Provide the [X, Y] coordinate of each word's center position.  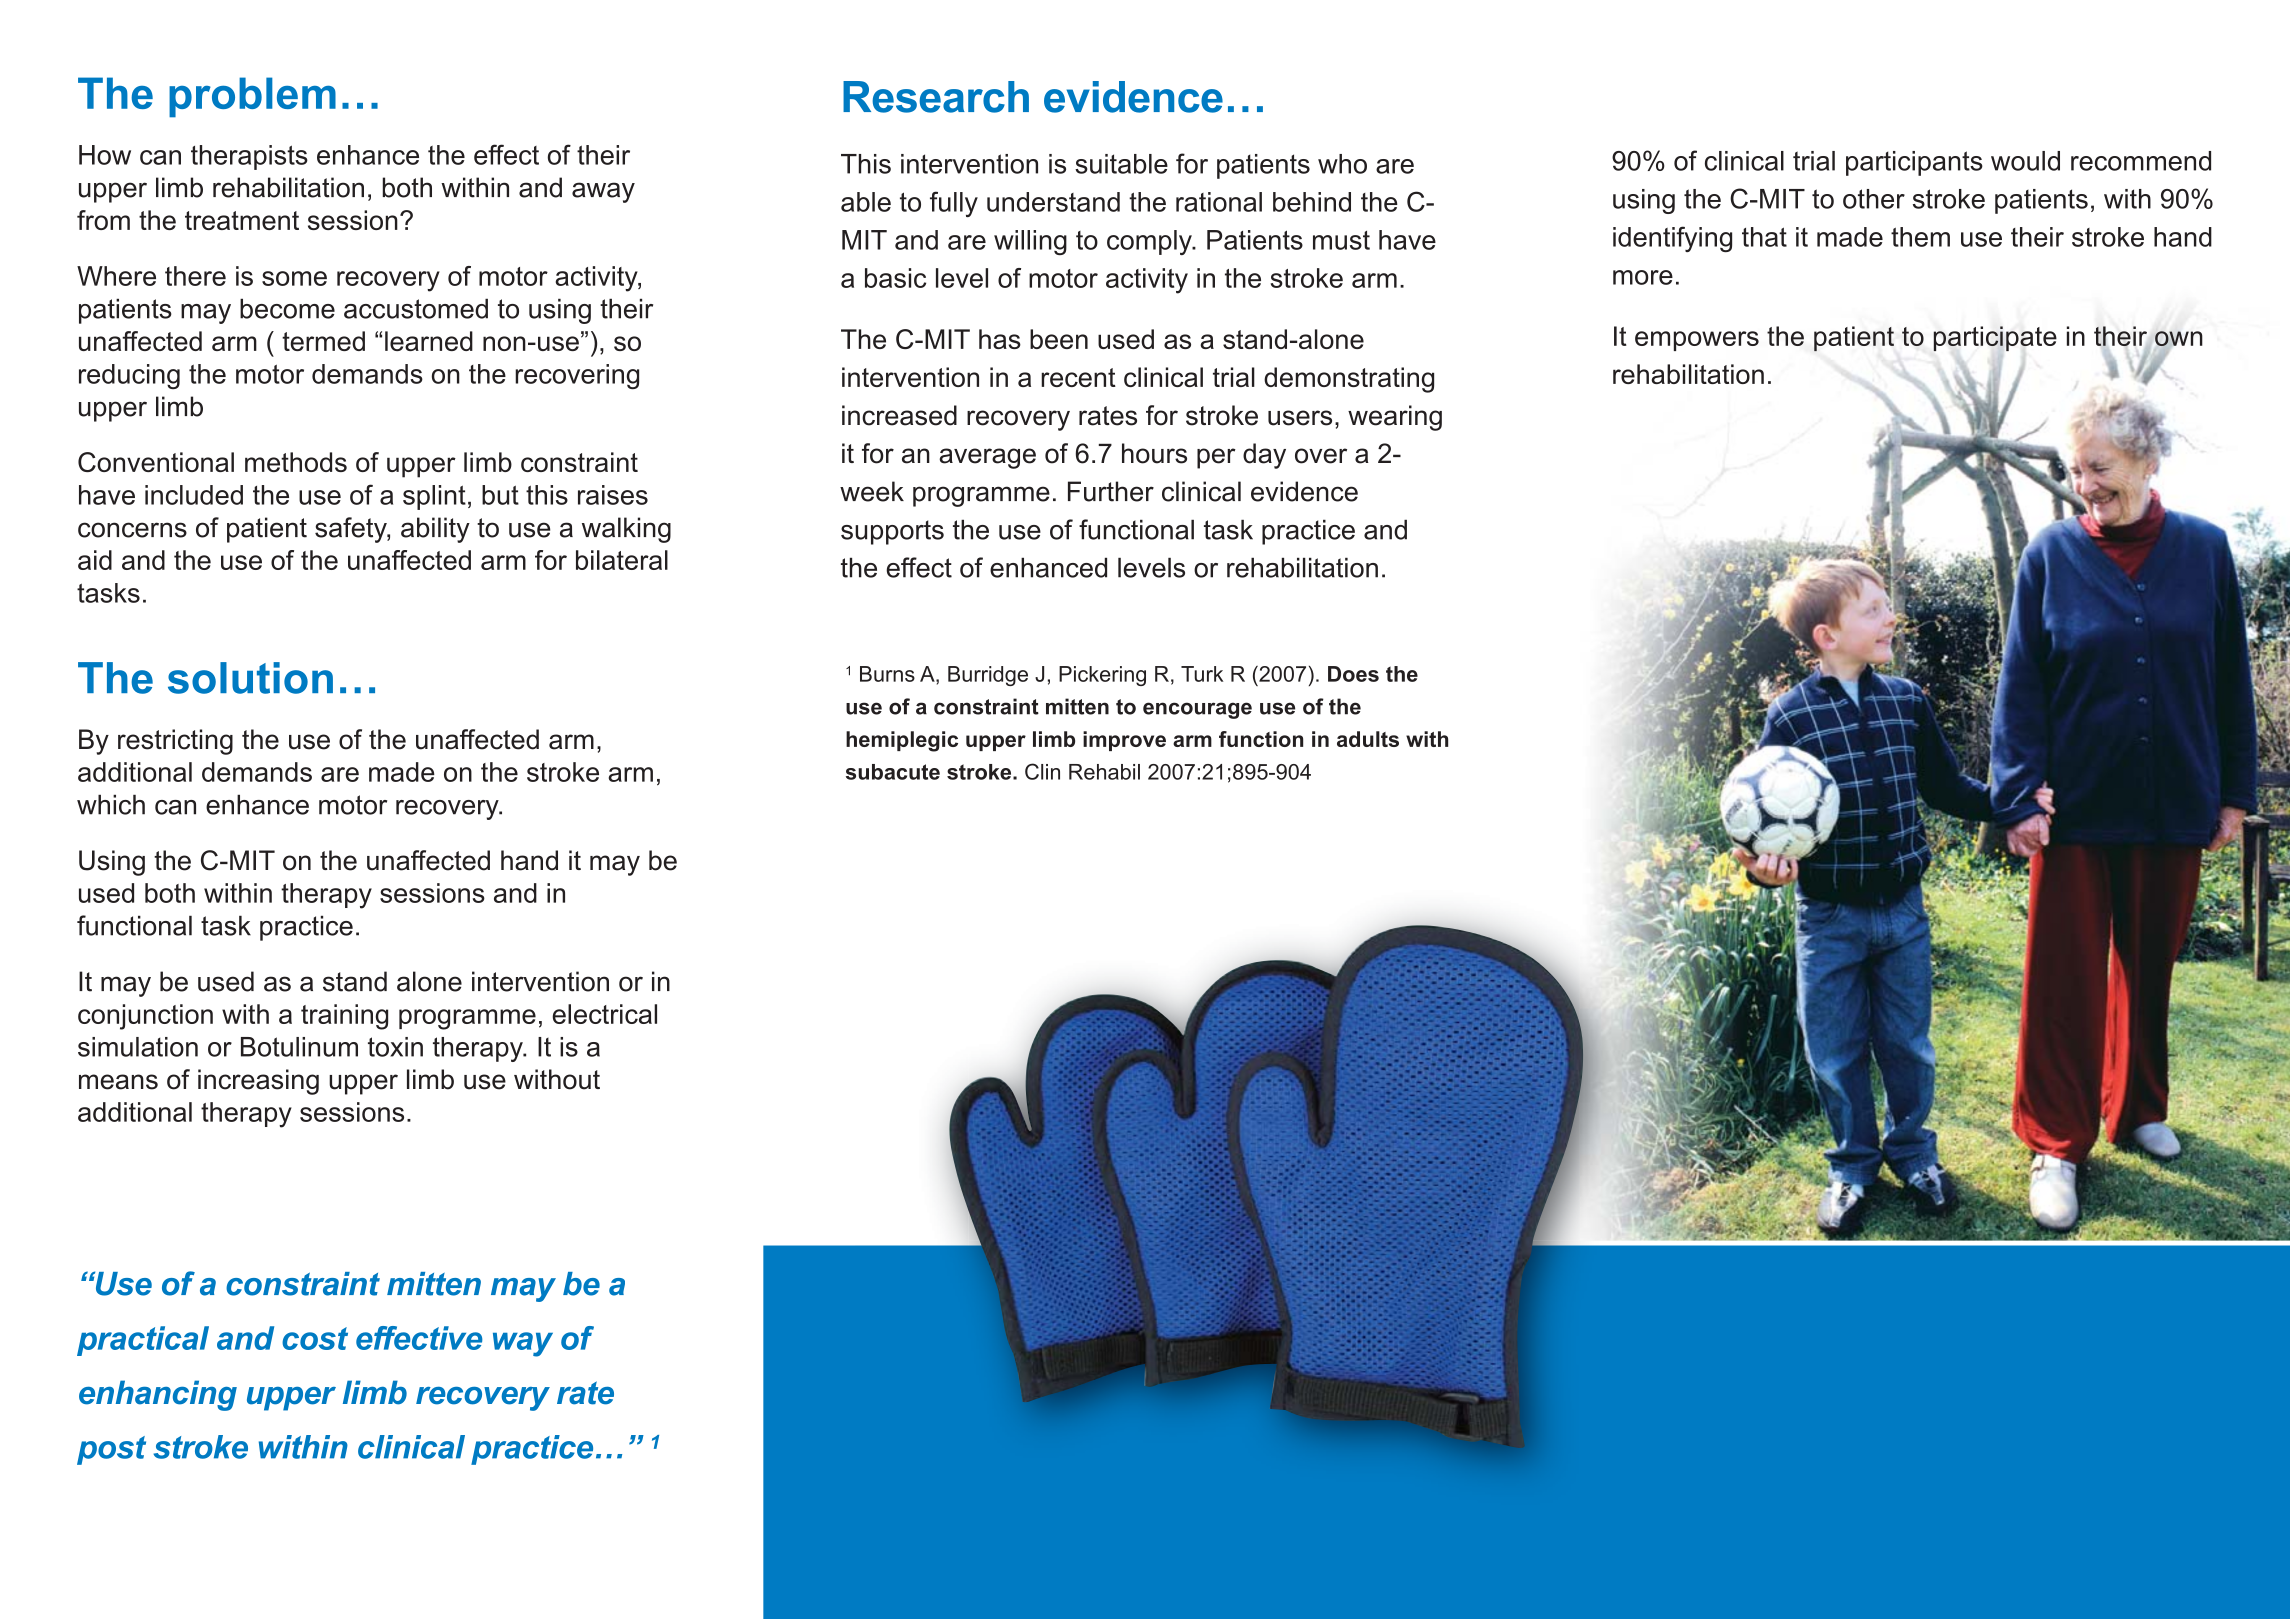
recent [1078, 377]
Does [1353, 674]
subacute [893, 772]
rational [1219, 202]
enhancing [158, 1395]
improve [1124, 741]
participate [1995, 338]
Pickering [1102, 676]
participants [1914, 163]
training [344, 1017]
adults [1368, 739]
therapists [249, 157]
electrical [604, 1014]
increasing [258, 1082]
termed [323, 341]
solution [250, 678]
